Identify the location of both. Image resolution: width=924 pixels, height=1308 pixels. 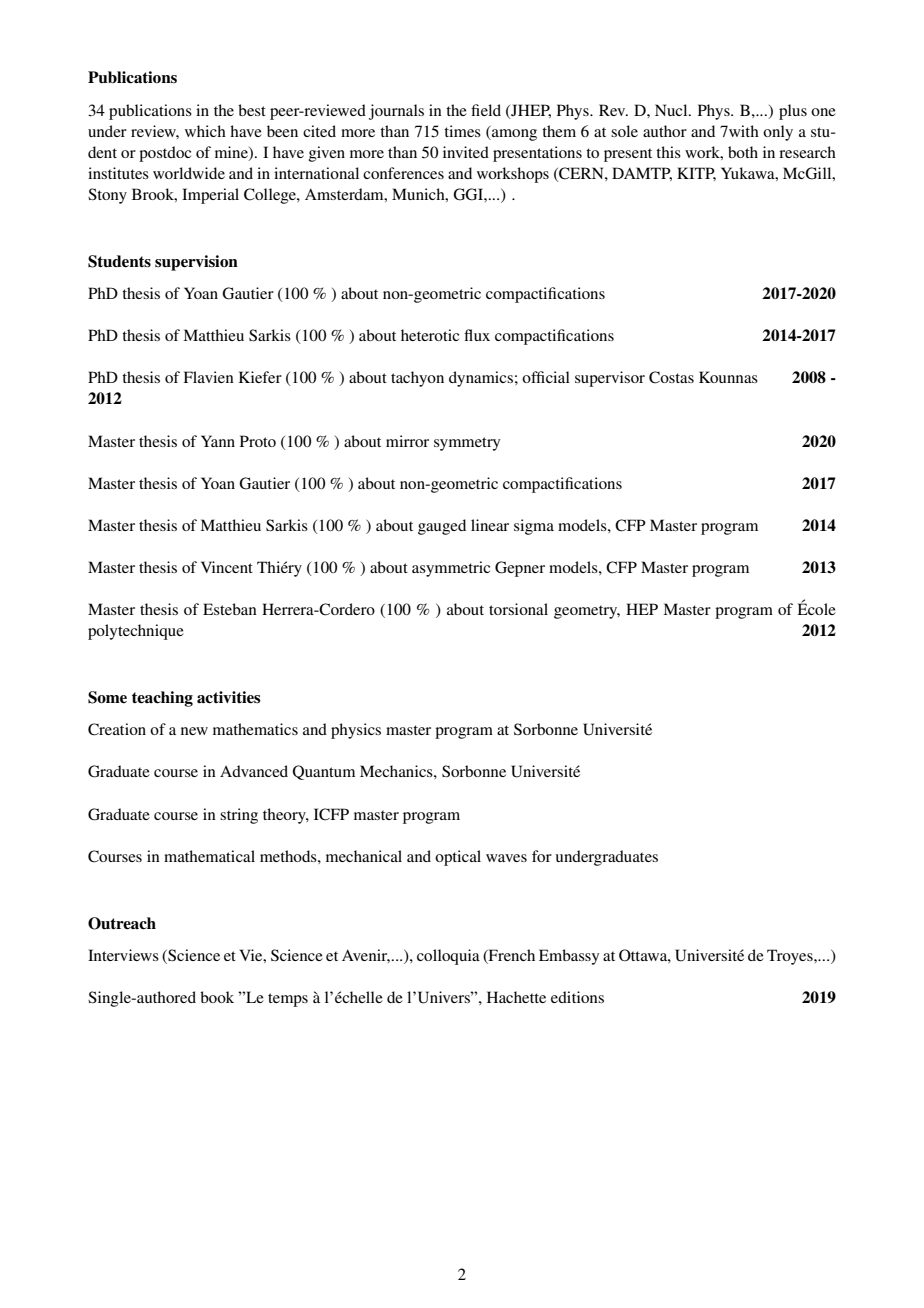
(743, 152).
